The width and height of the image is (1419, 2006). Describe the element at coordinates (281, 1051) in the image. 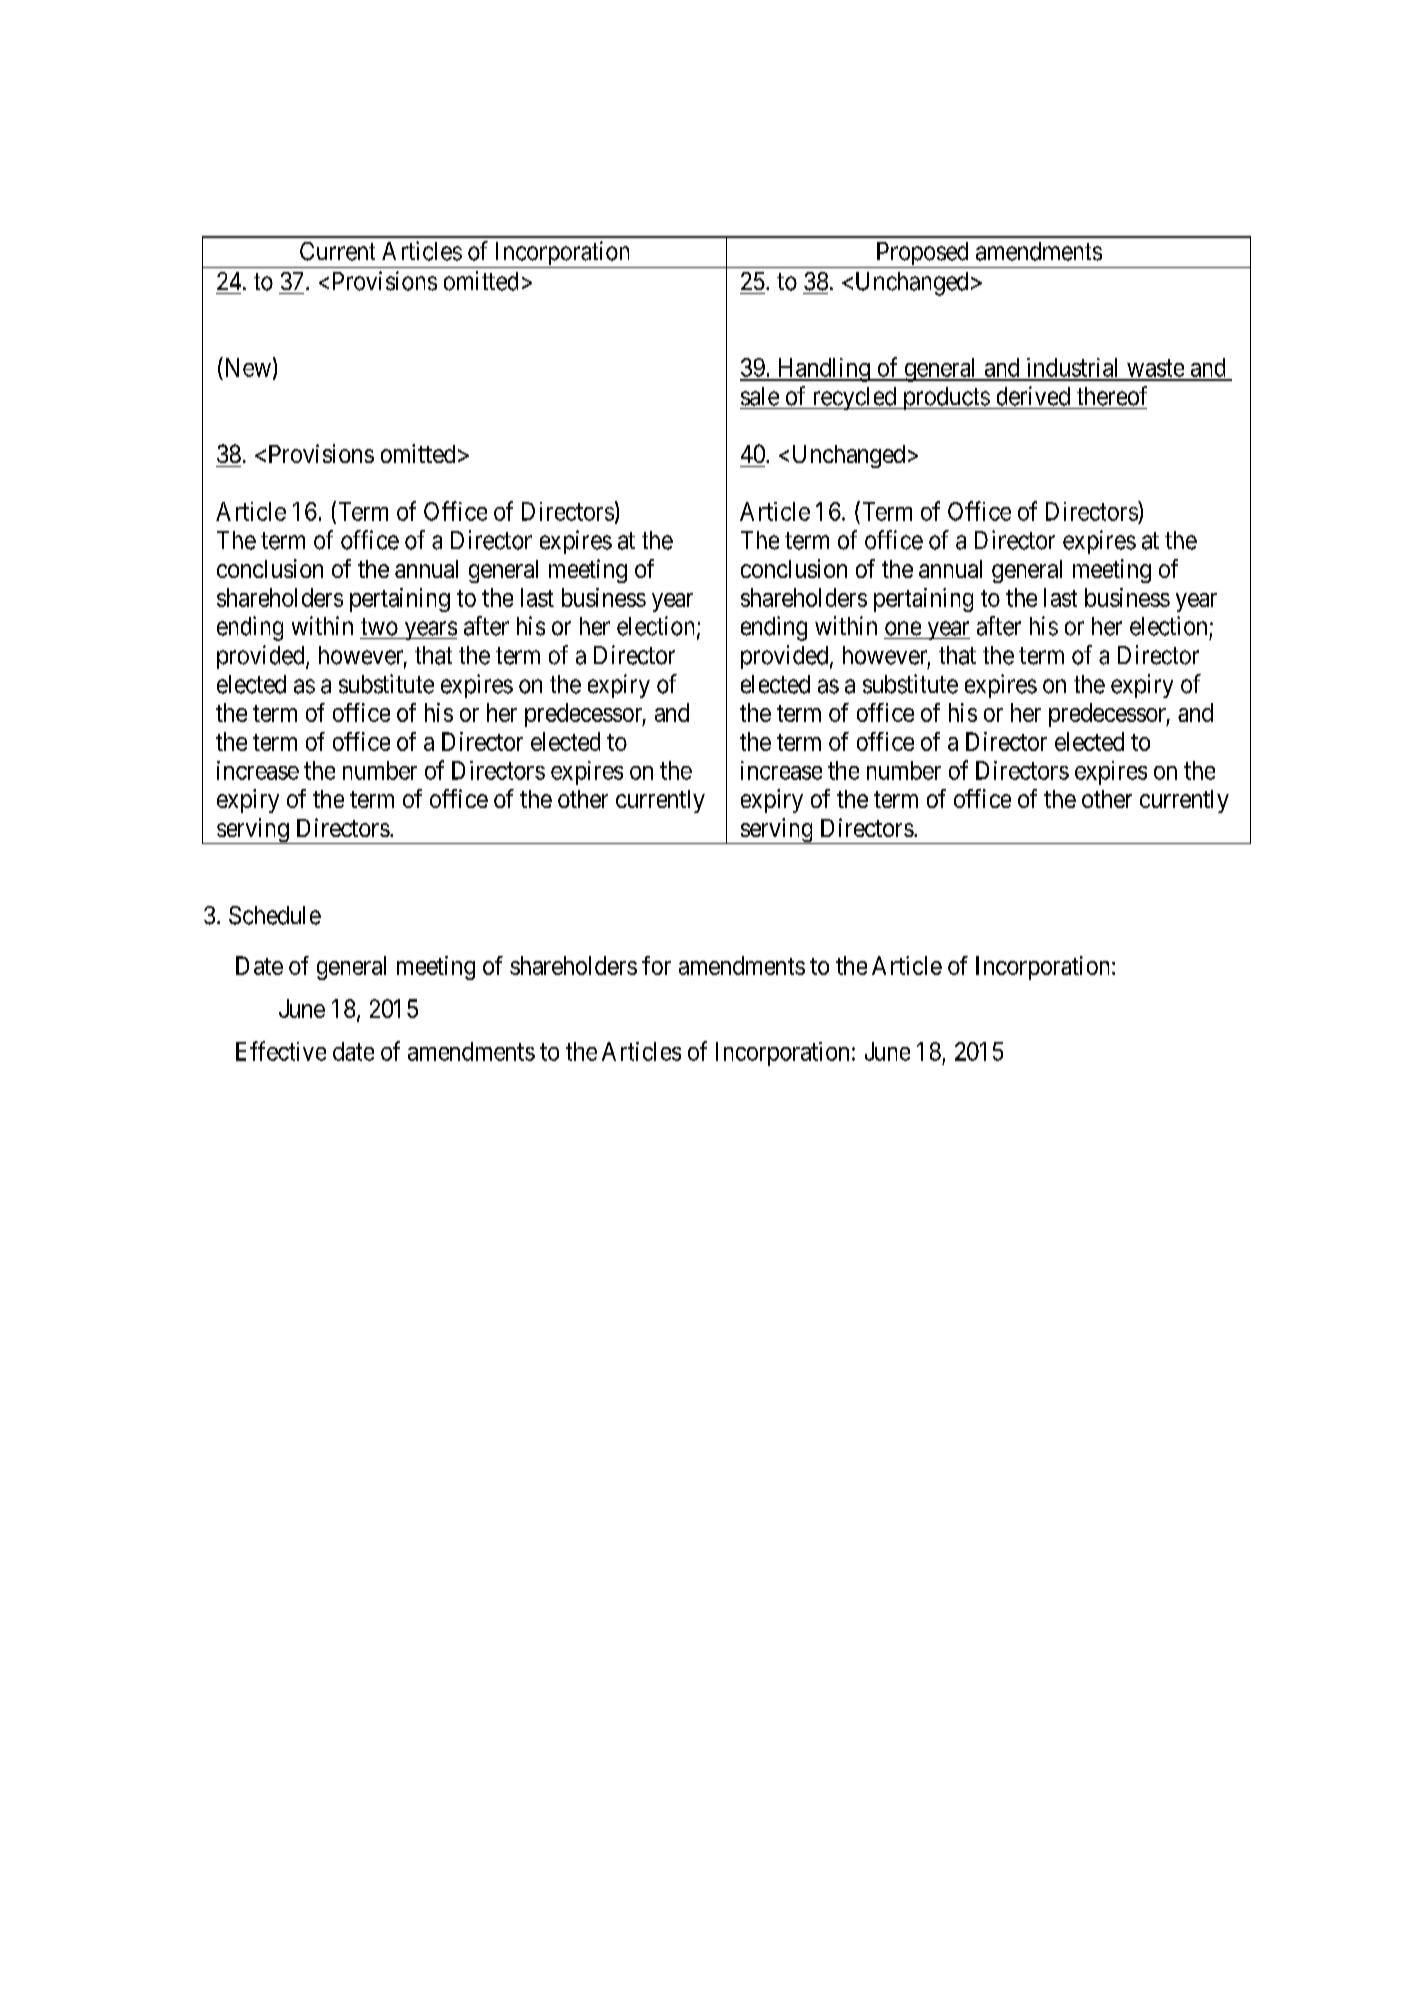

I see `Effective` at that location.
